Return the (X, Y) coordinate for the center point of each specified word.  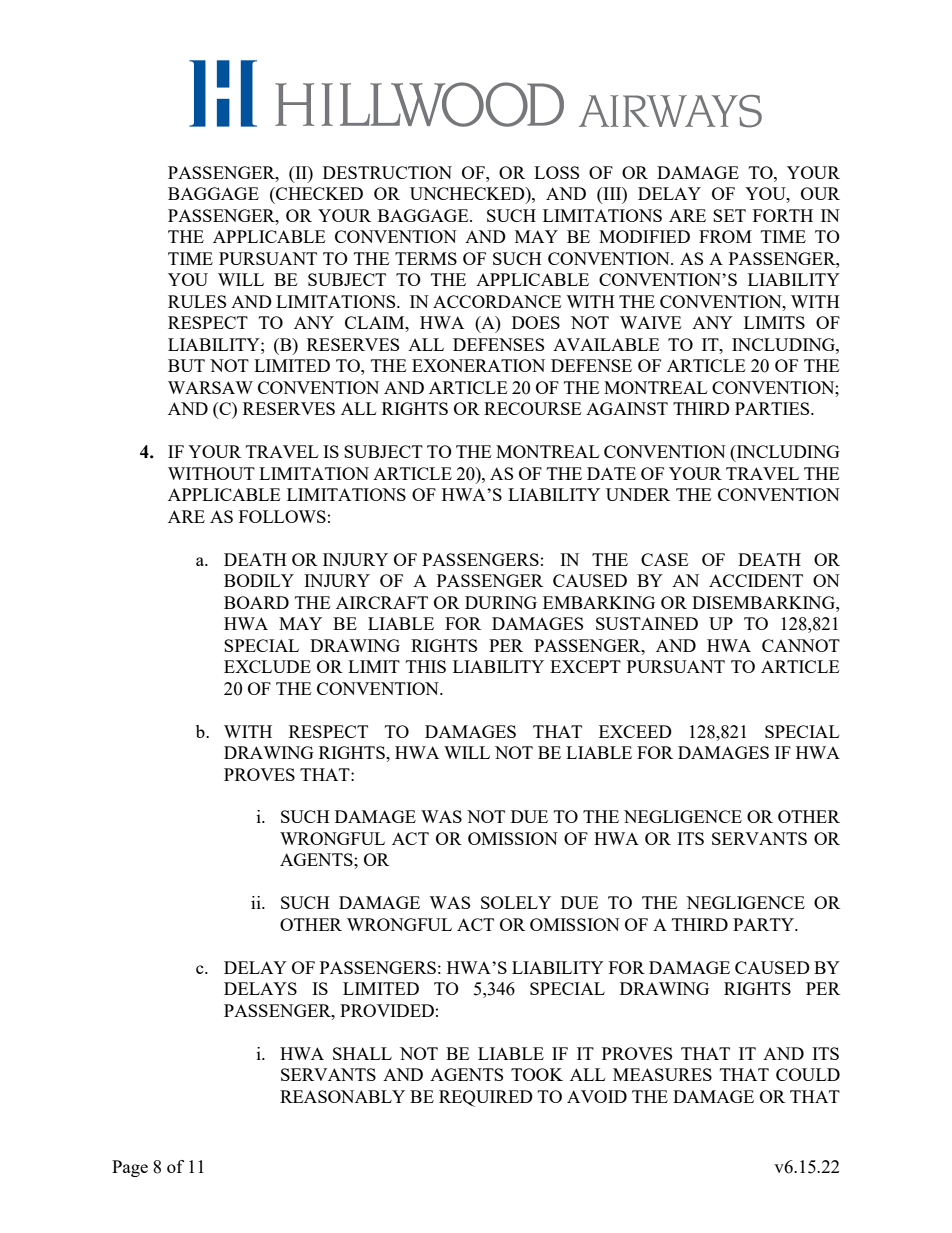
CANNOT (801, 645)
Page (130, 1168)
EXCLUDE (267, 666)
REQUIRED (486, 1098)
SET (729, 215)
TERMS (426, 258)
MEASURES (662, 1074)
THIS (426, 666)
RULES (197, 301)
